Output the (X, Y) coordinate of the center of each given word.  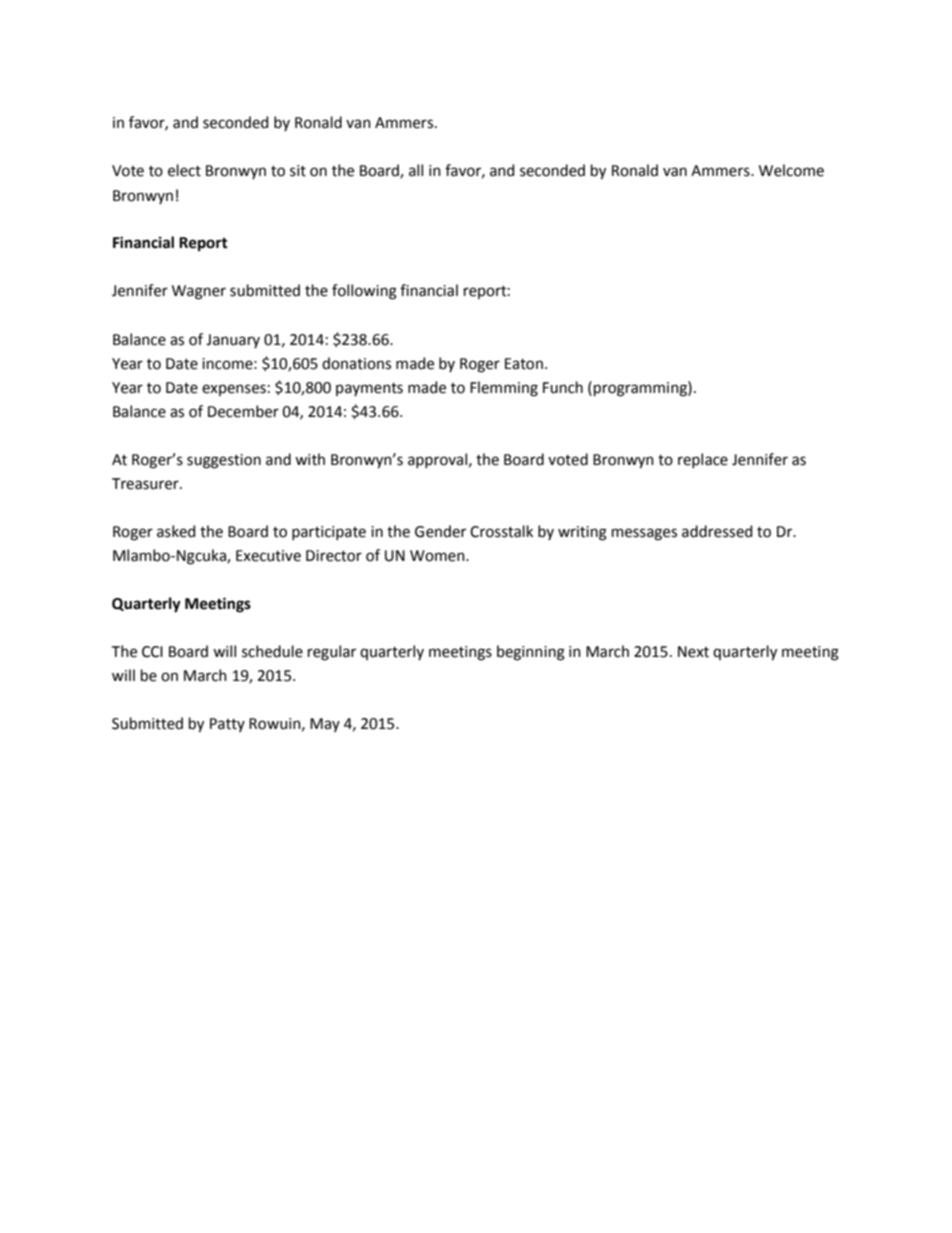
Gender (440, 531)
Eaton (524, 364)
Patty (227, 725)
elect (184, 170)
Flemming (504, 389)
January (233, 341)
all (416, 170)
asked (176, 531)
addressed (717, 531)
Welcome (791, 170)
